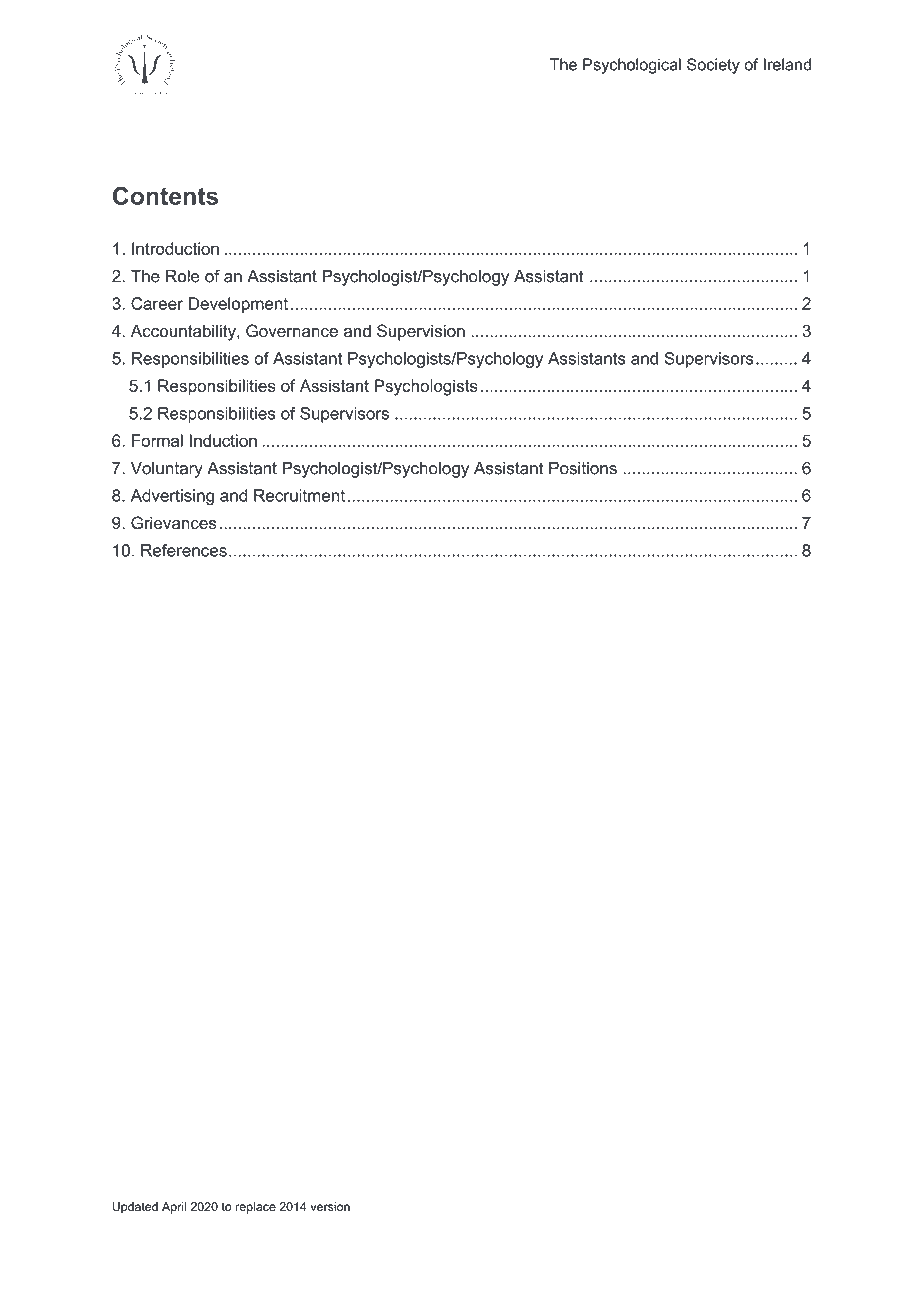 The width and height of the screenshot is (924, 1308). I want to click on April, so click(174, 1208).
